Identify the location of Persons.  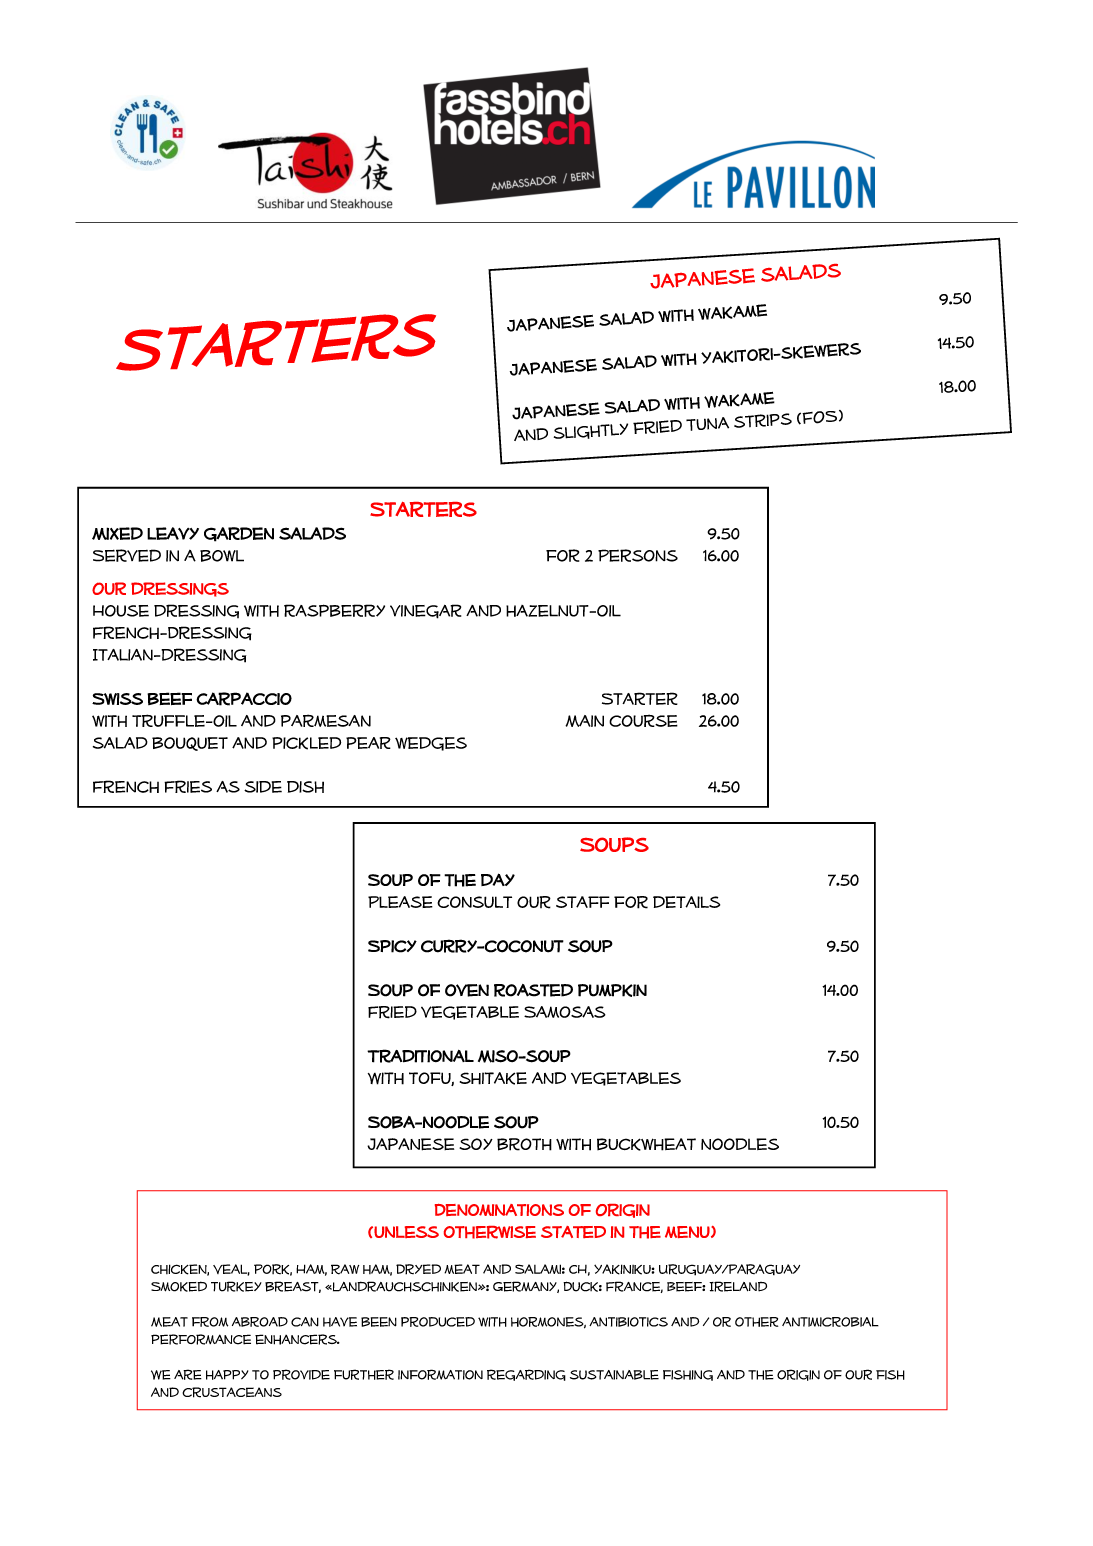
(638, 555).
